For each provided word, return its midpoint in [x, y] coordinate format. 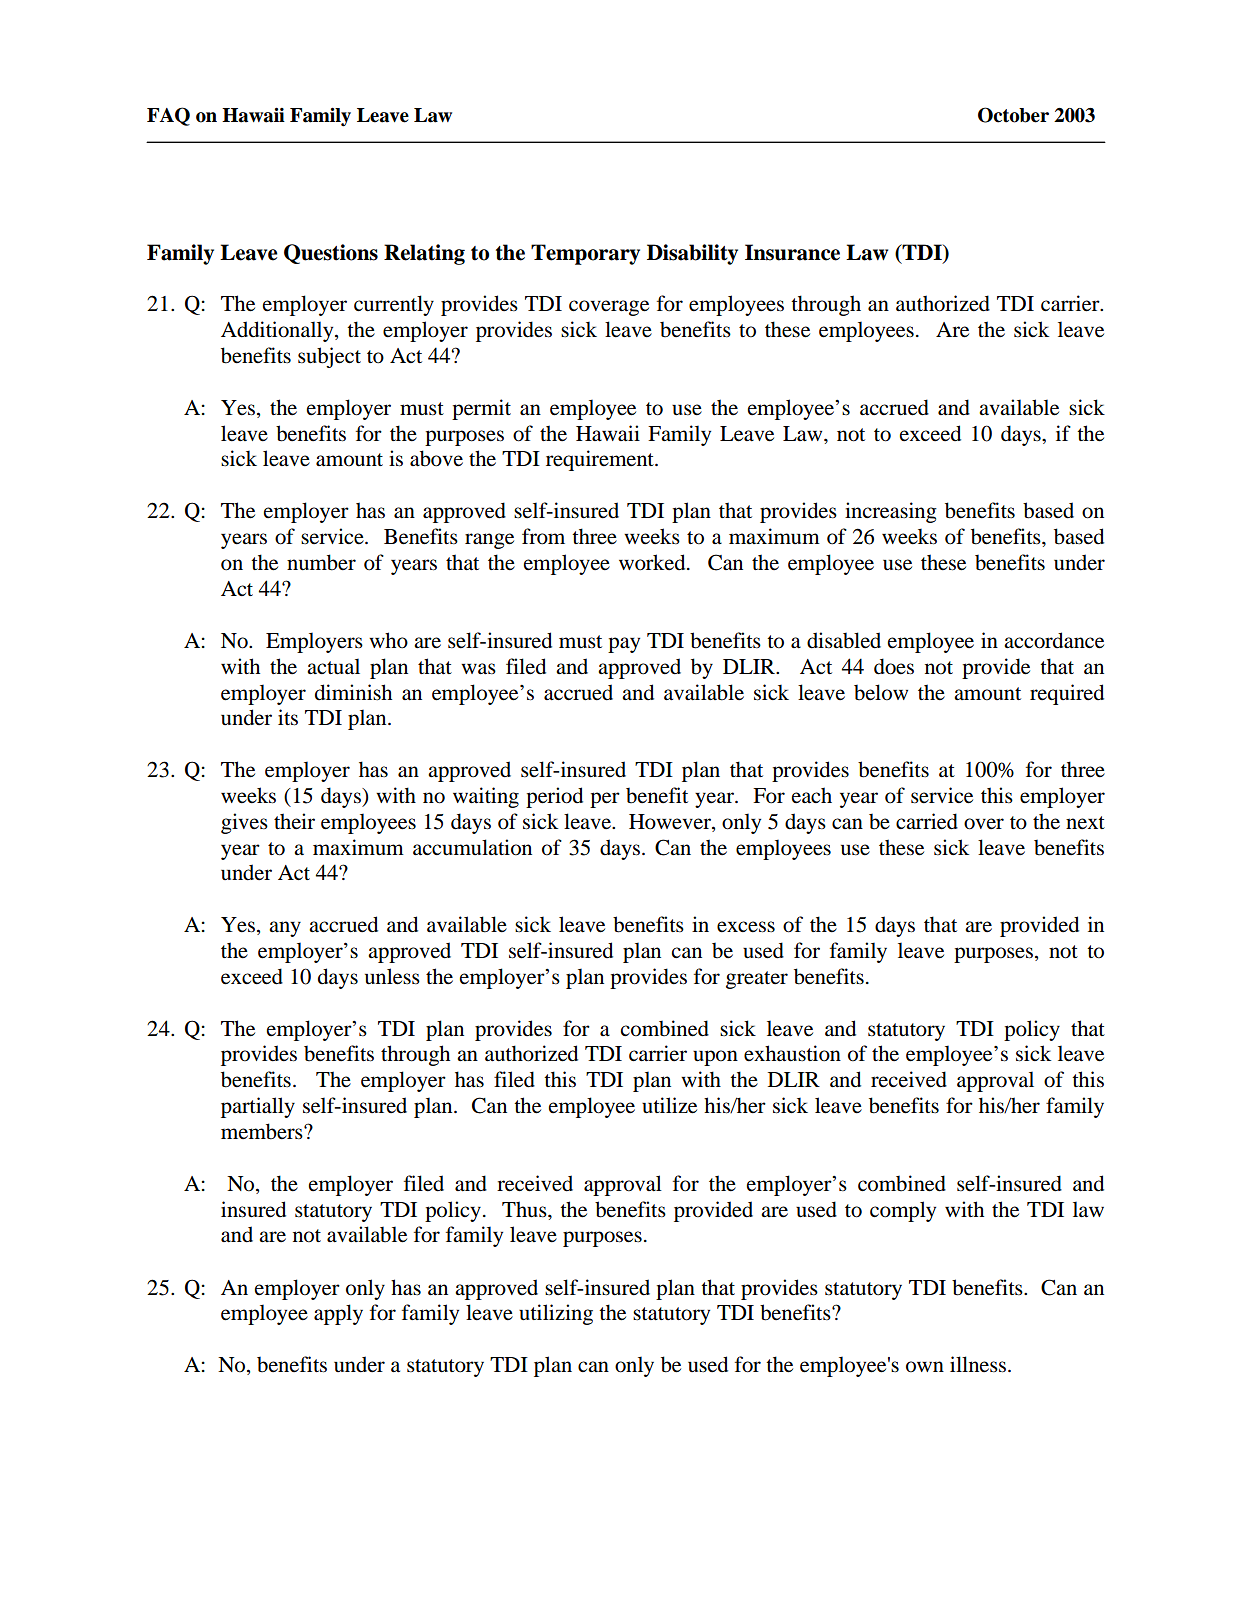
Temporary [585, 254]
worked [653, 562]
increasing [891, 512]
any [285, 929]
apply [338, 1314]
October [1013, 115]
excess [746, 927]
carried [927, 821]
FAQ [168, 116]
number [321, 562]
